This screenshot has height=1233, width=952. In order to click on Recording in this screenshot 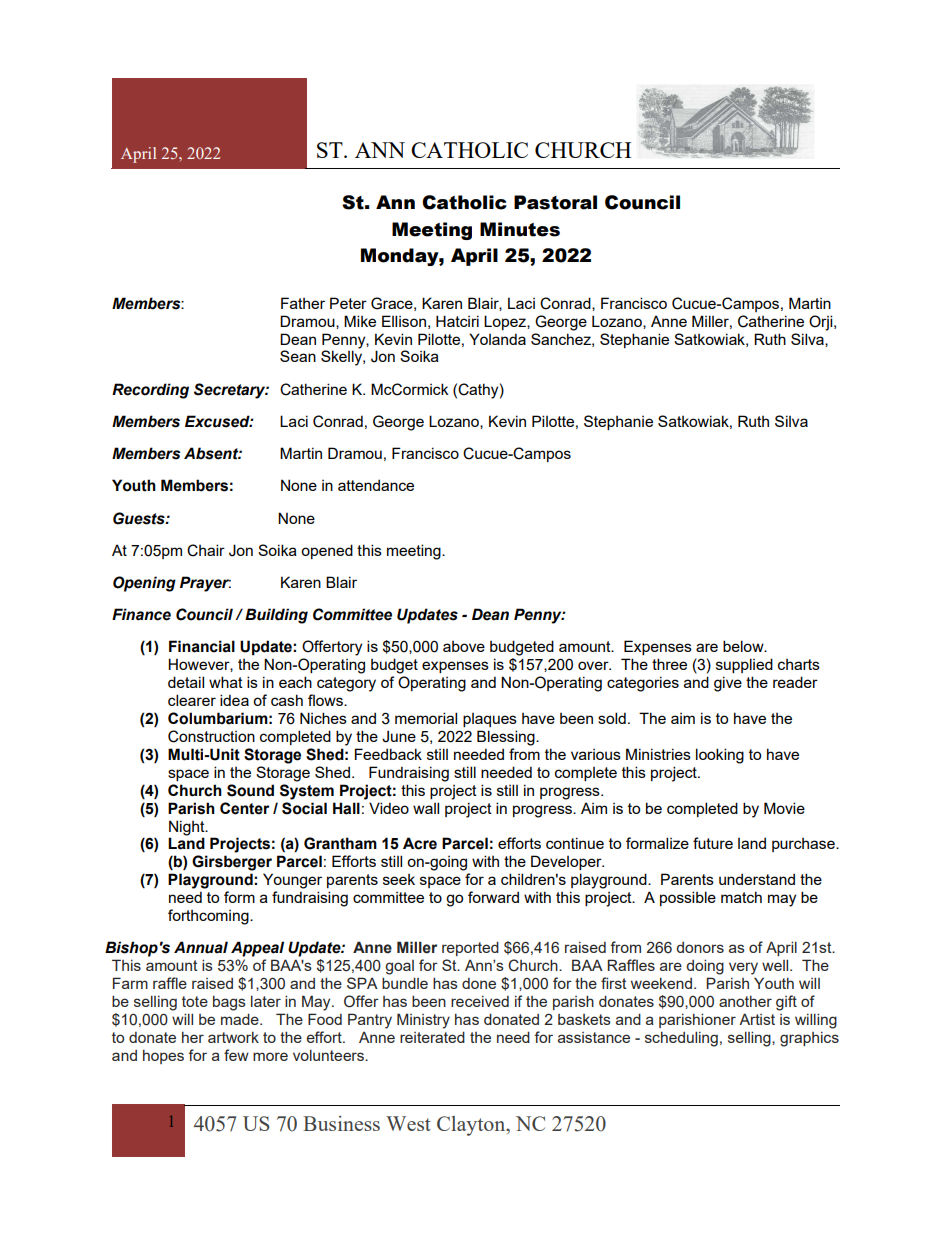, I will do `click(150, 391)`.
